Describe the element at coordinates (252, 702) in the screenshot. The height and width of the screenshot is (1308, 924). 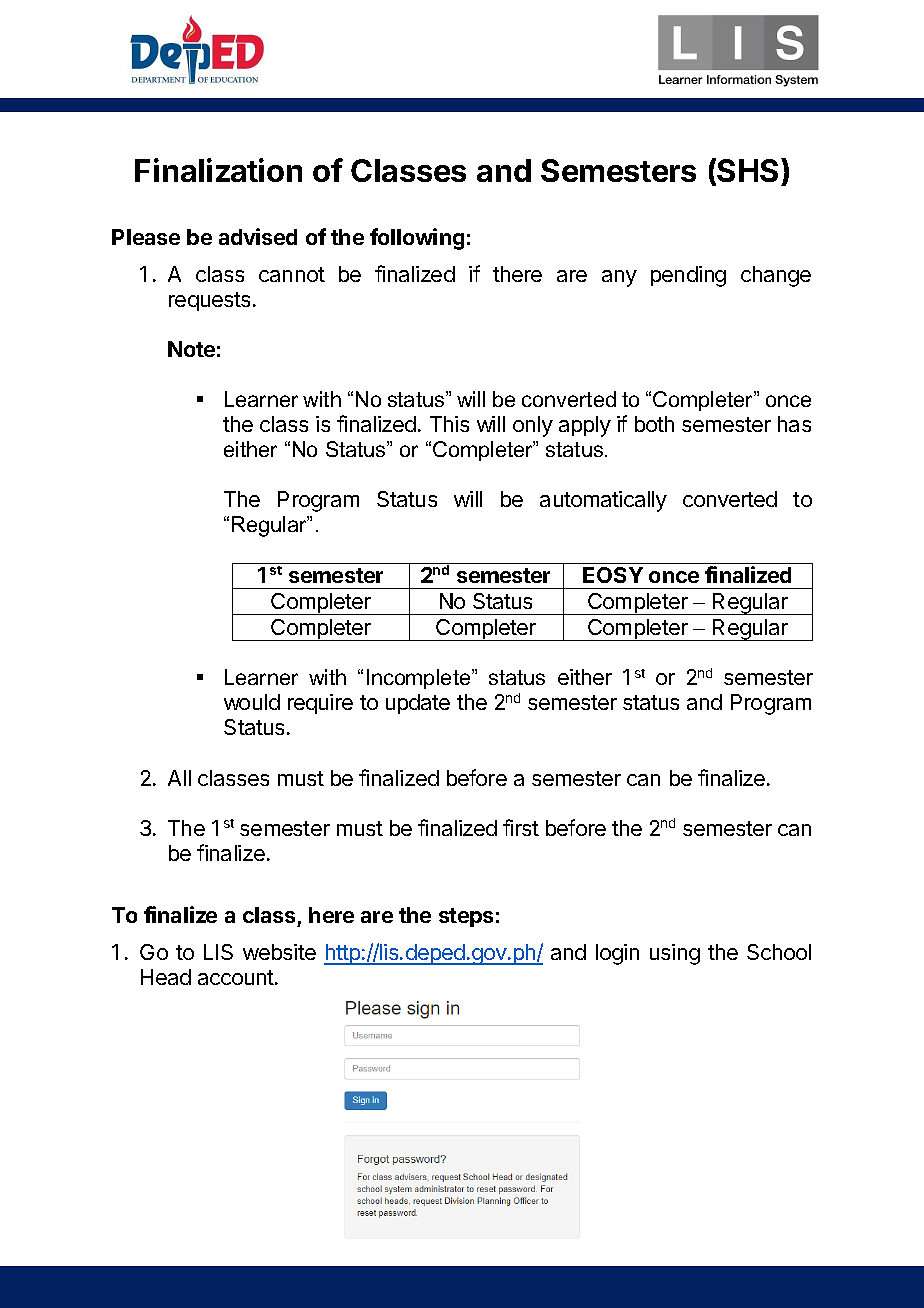
I see `would` at that location.
